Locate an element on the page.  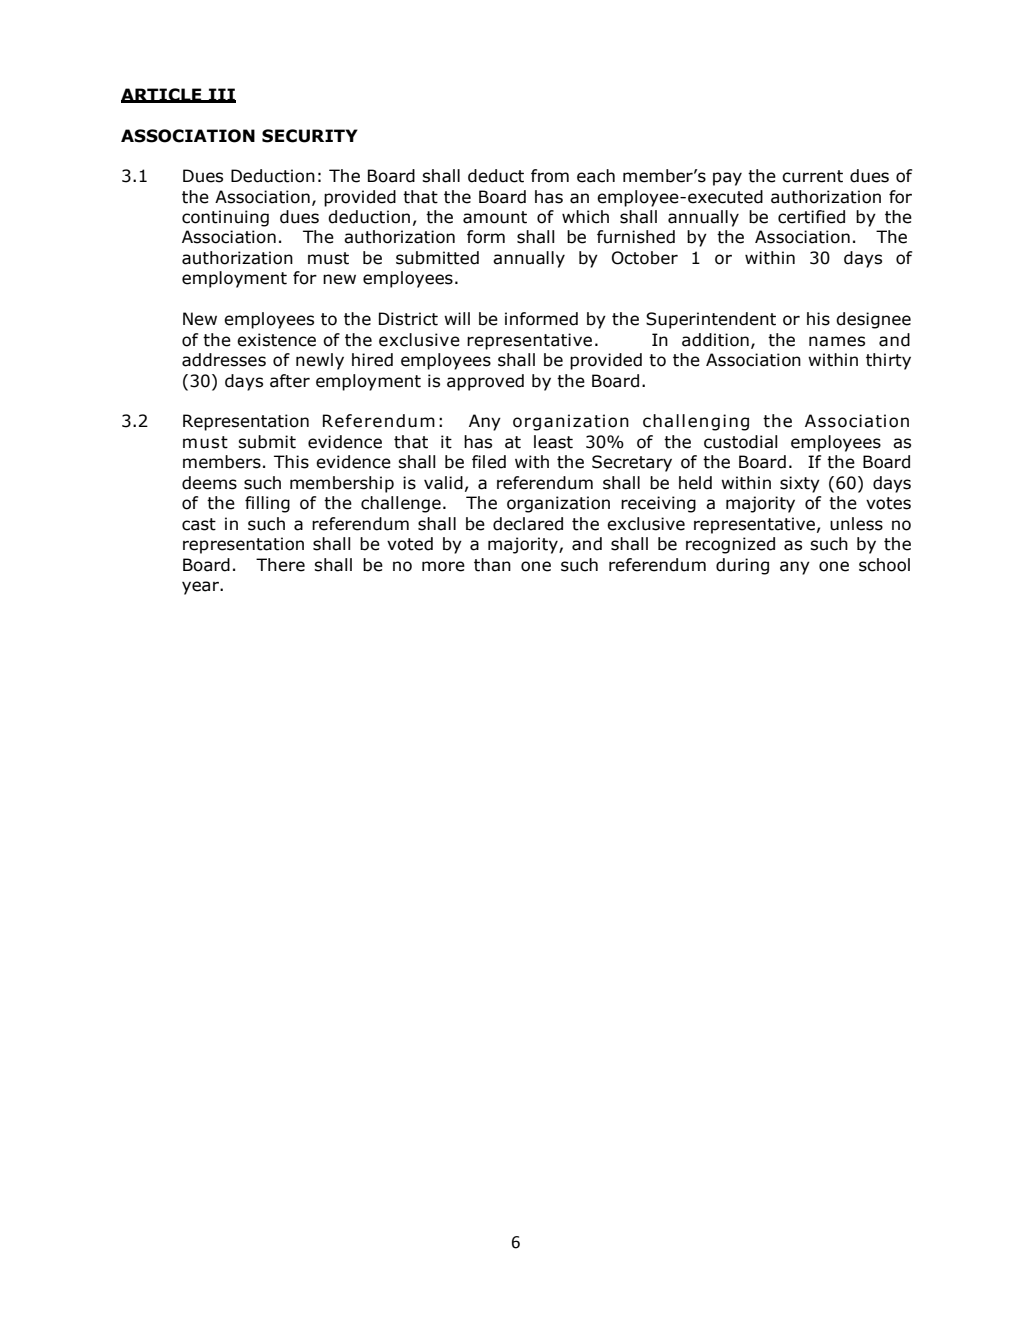
There is located at coordinates (280, 565).
